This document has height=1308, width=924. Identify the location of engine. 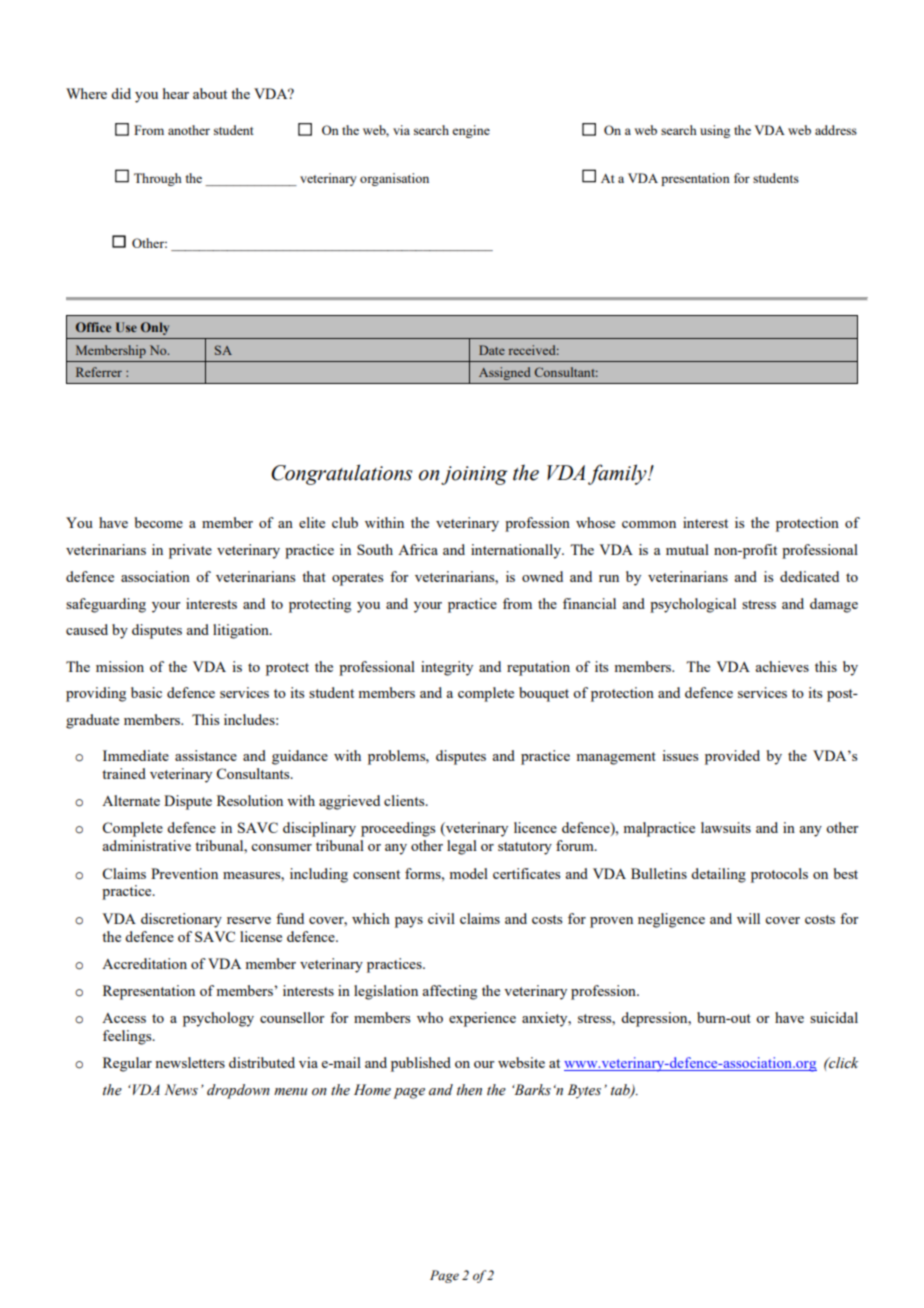
(471, 131).
